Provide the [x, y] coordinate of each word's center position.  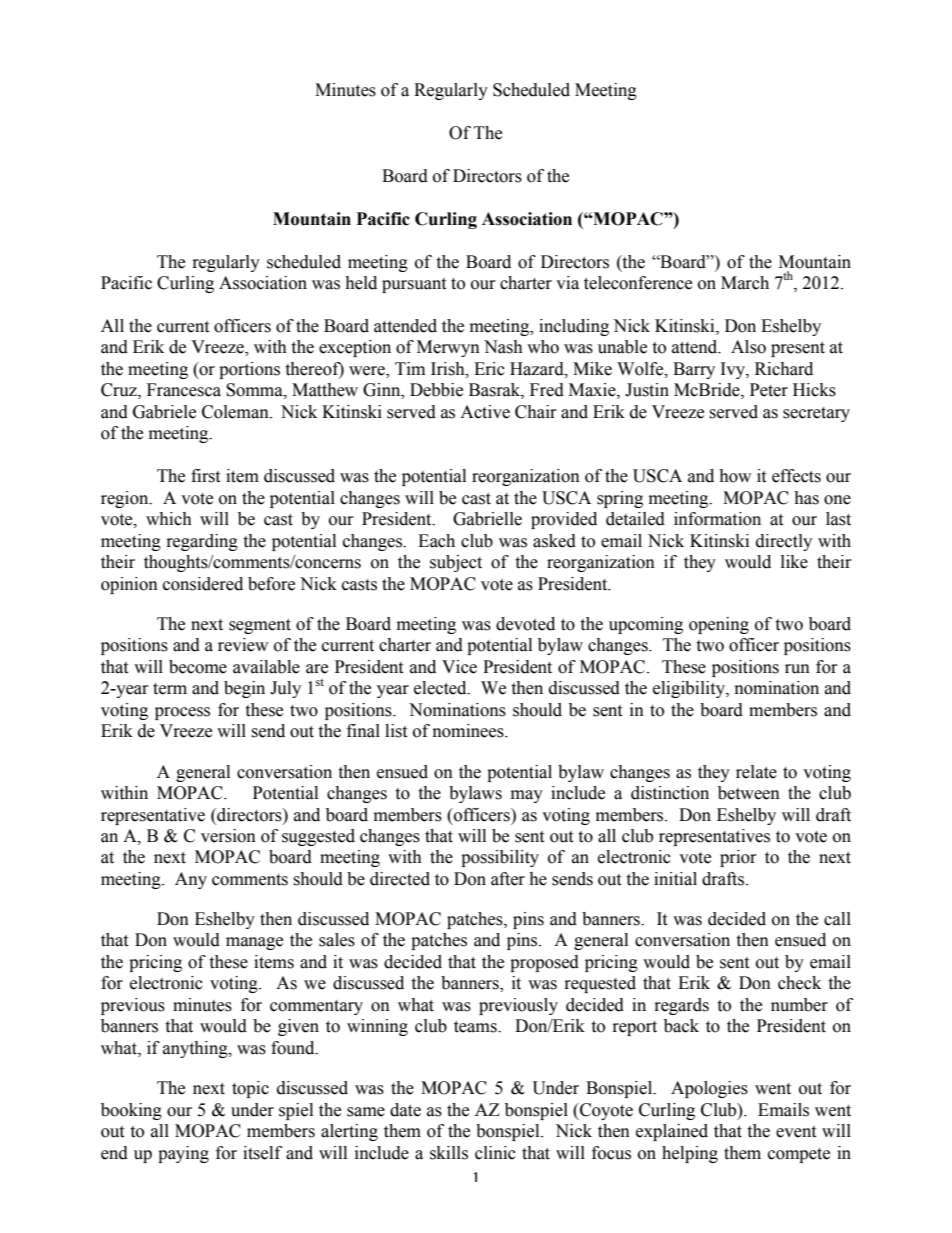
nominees [469, 731]
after [508, 879]
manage [254, 943]
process [182, 713]
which [169, 519]
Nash [503, 347]
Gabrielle [487, 519]
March [745, 283]
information [717, 519]
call [837, 919]
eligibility [690, 689]
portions [249, 370]
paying [183, 1154]
